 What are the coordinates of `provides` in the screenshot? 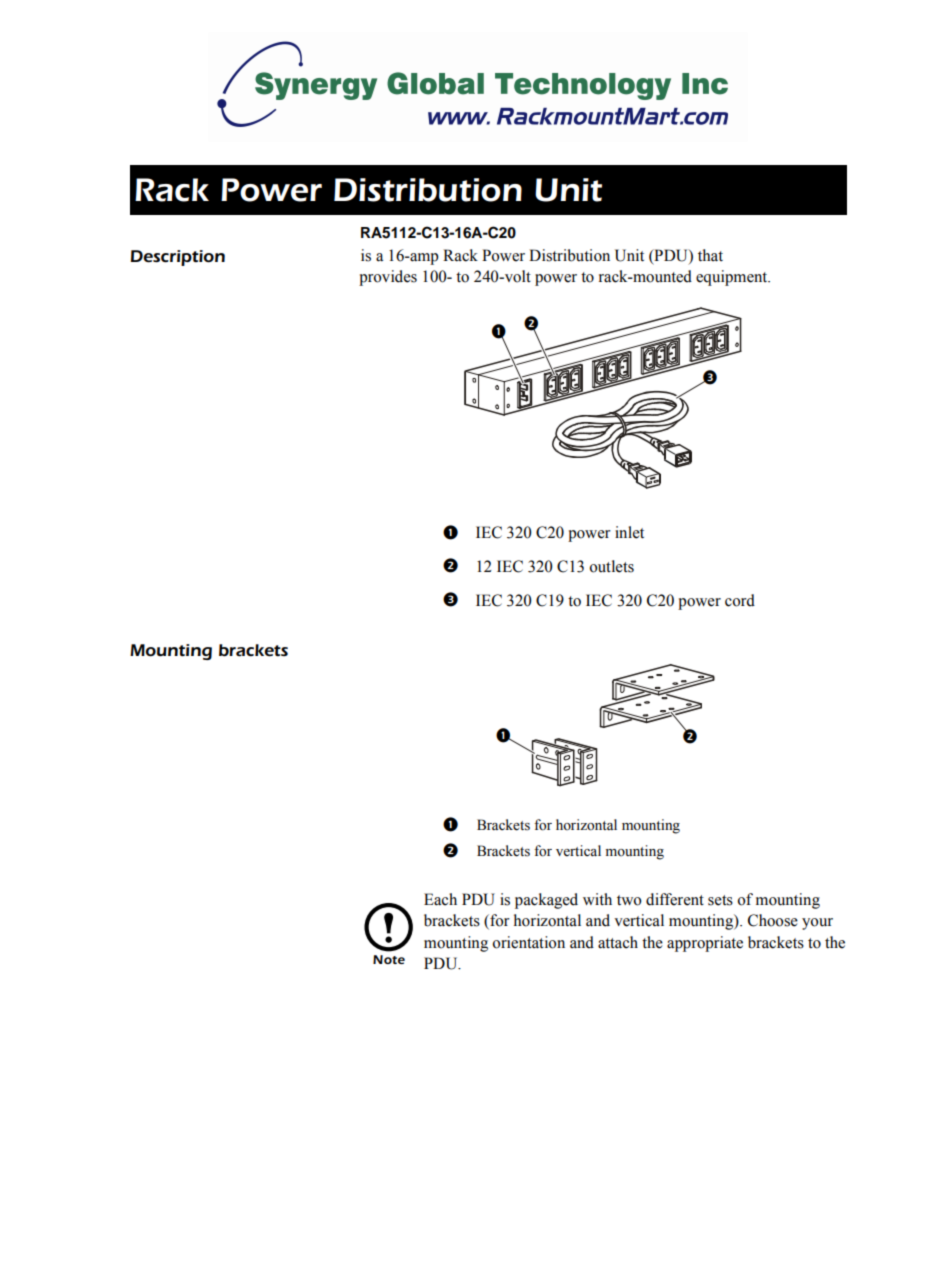 It's located at (388, 278).
